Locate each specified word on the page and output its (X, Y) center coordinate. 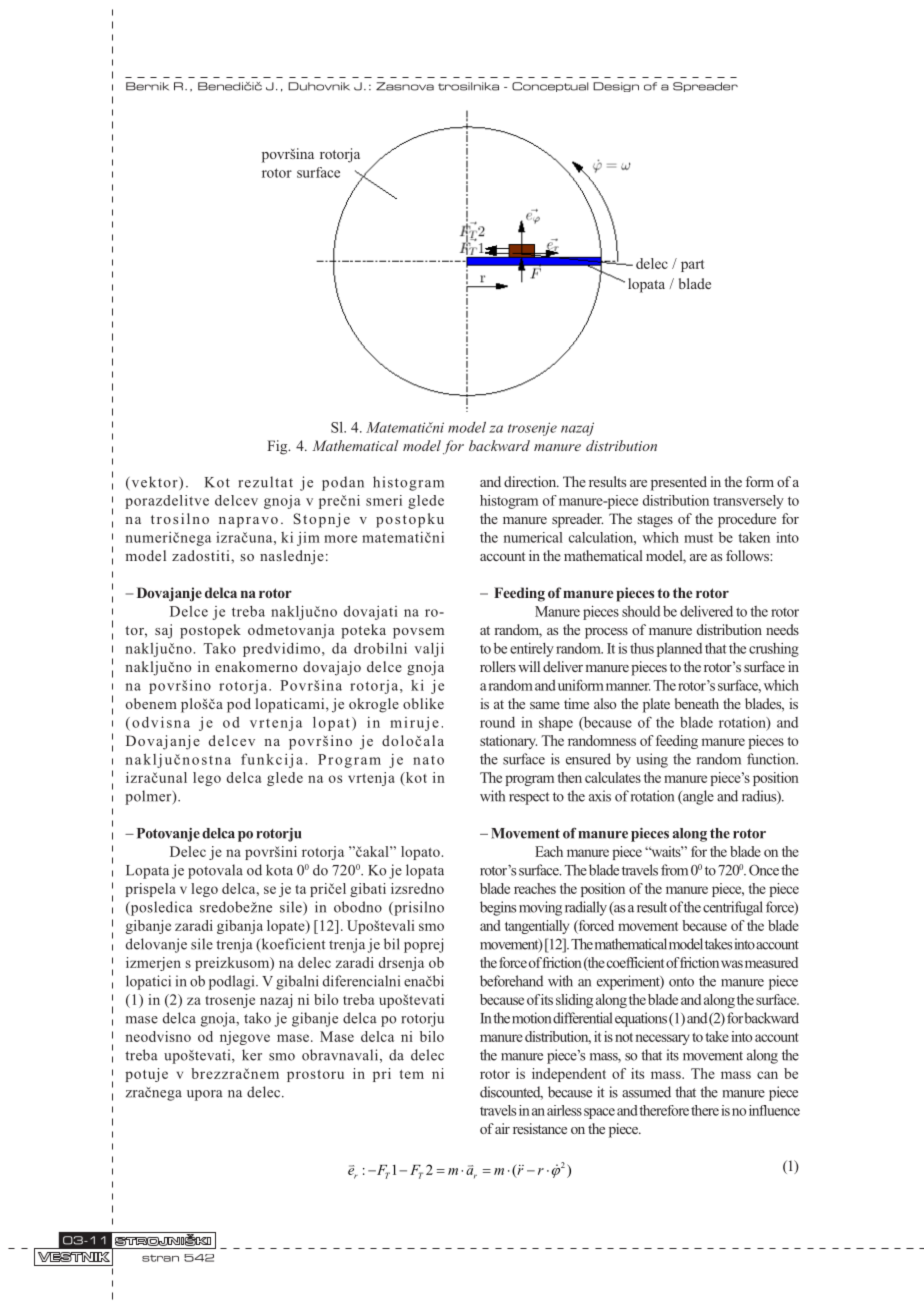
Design (616, 87)
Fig (278, 447)
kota (279, 870)
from (674, 870)
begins (498, 908)
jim (308, 539)
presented (679, 483)
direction (531, 481)
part (692, 266)
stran (160, 1258)
